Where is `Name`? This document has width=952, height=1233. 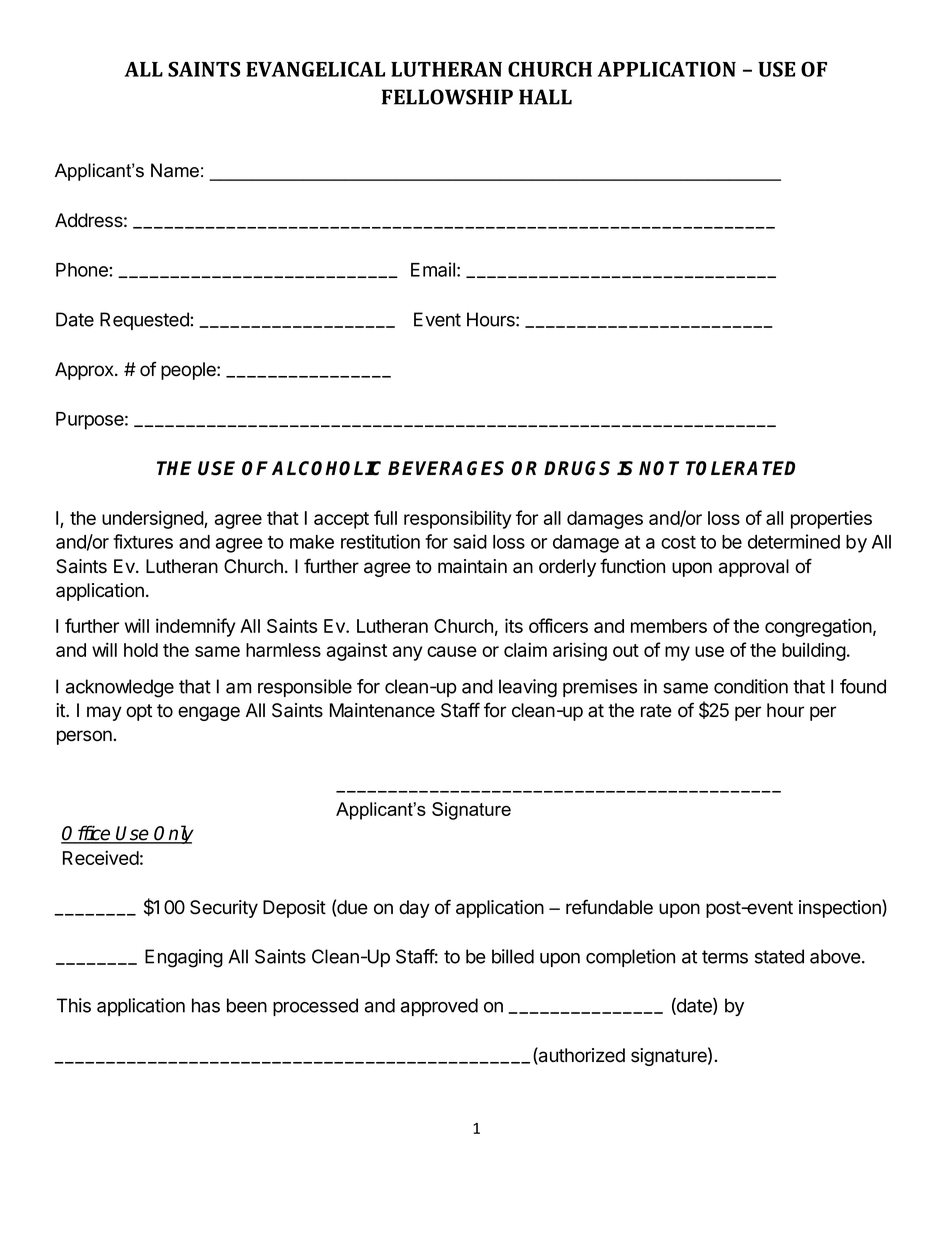
Name is located at coordinates (175, 170).
